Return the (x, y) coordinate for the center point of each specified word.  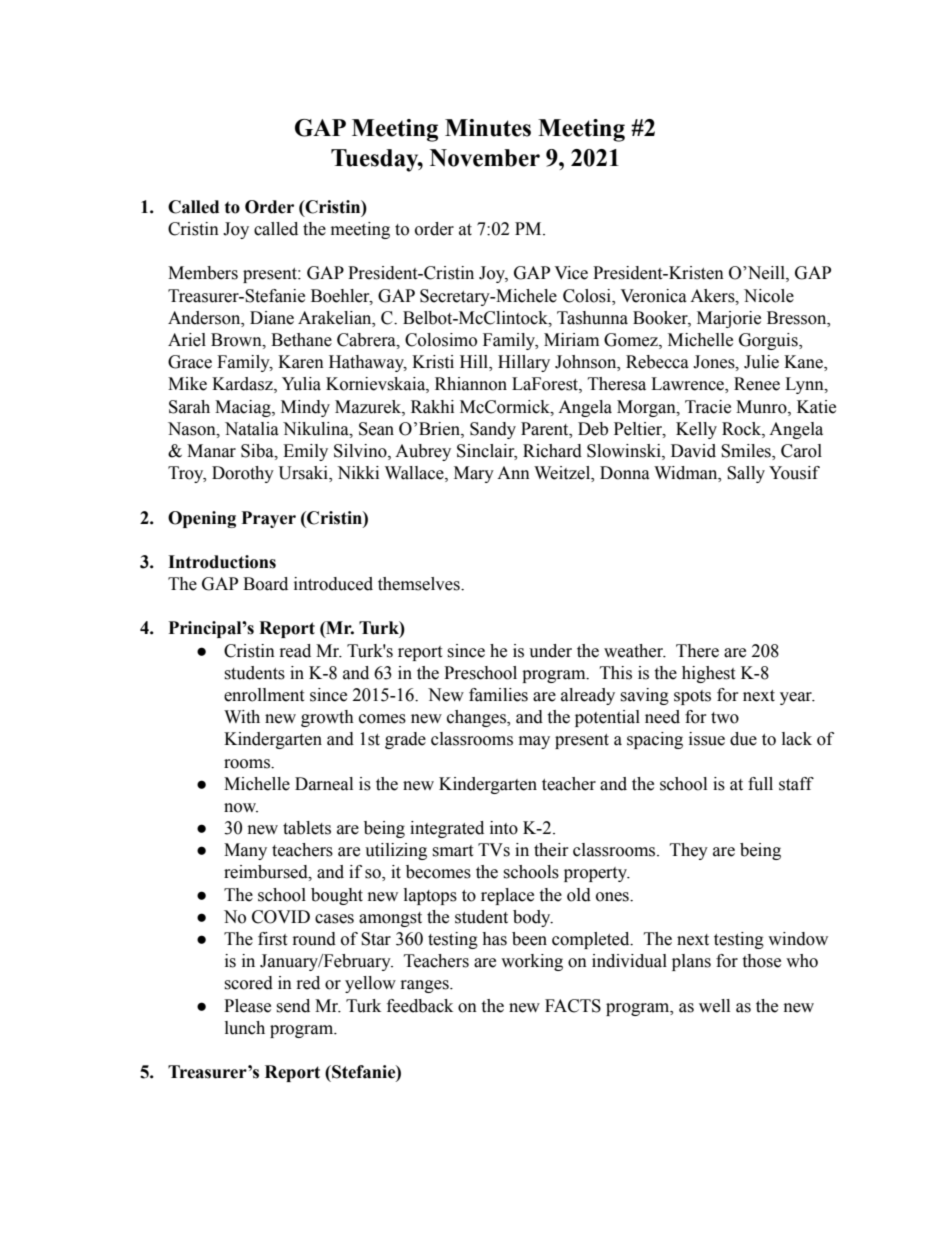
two (725, 718)
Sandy (493, 430)
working (532, 962)
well (714, 1006)
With (242, 717)
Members (203, 273)
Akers (713, 296)
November (485, 158)
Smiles (747, 452)
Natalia (252, 429)
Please (247, 1006)
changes (477, 718)
